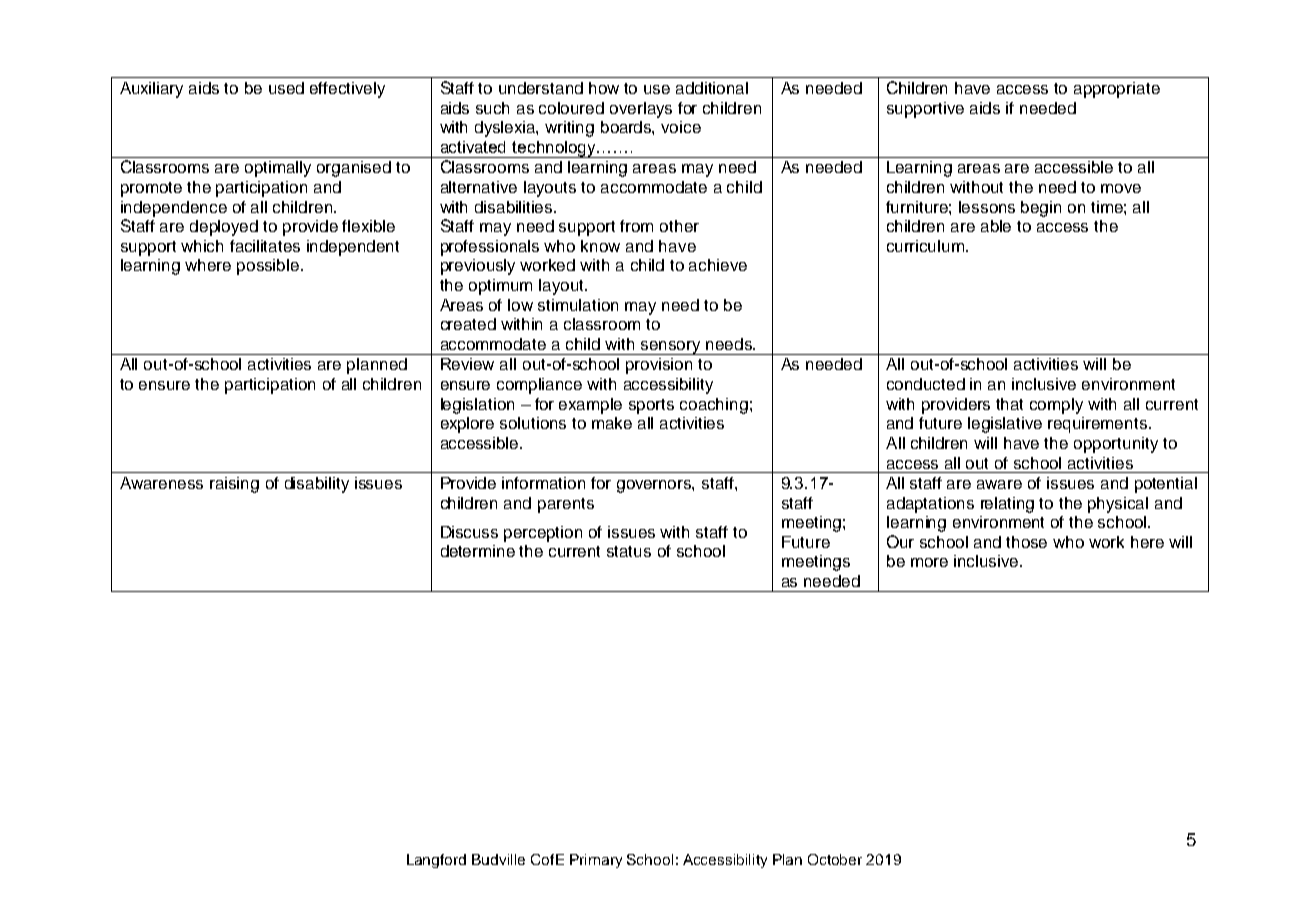 This screenshot has height=924, width=1308. Describe the element at coordinates (543, 483) in the screenshot. I see `information` at that location.
